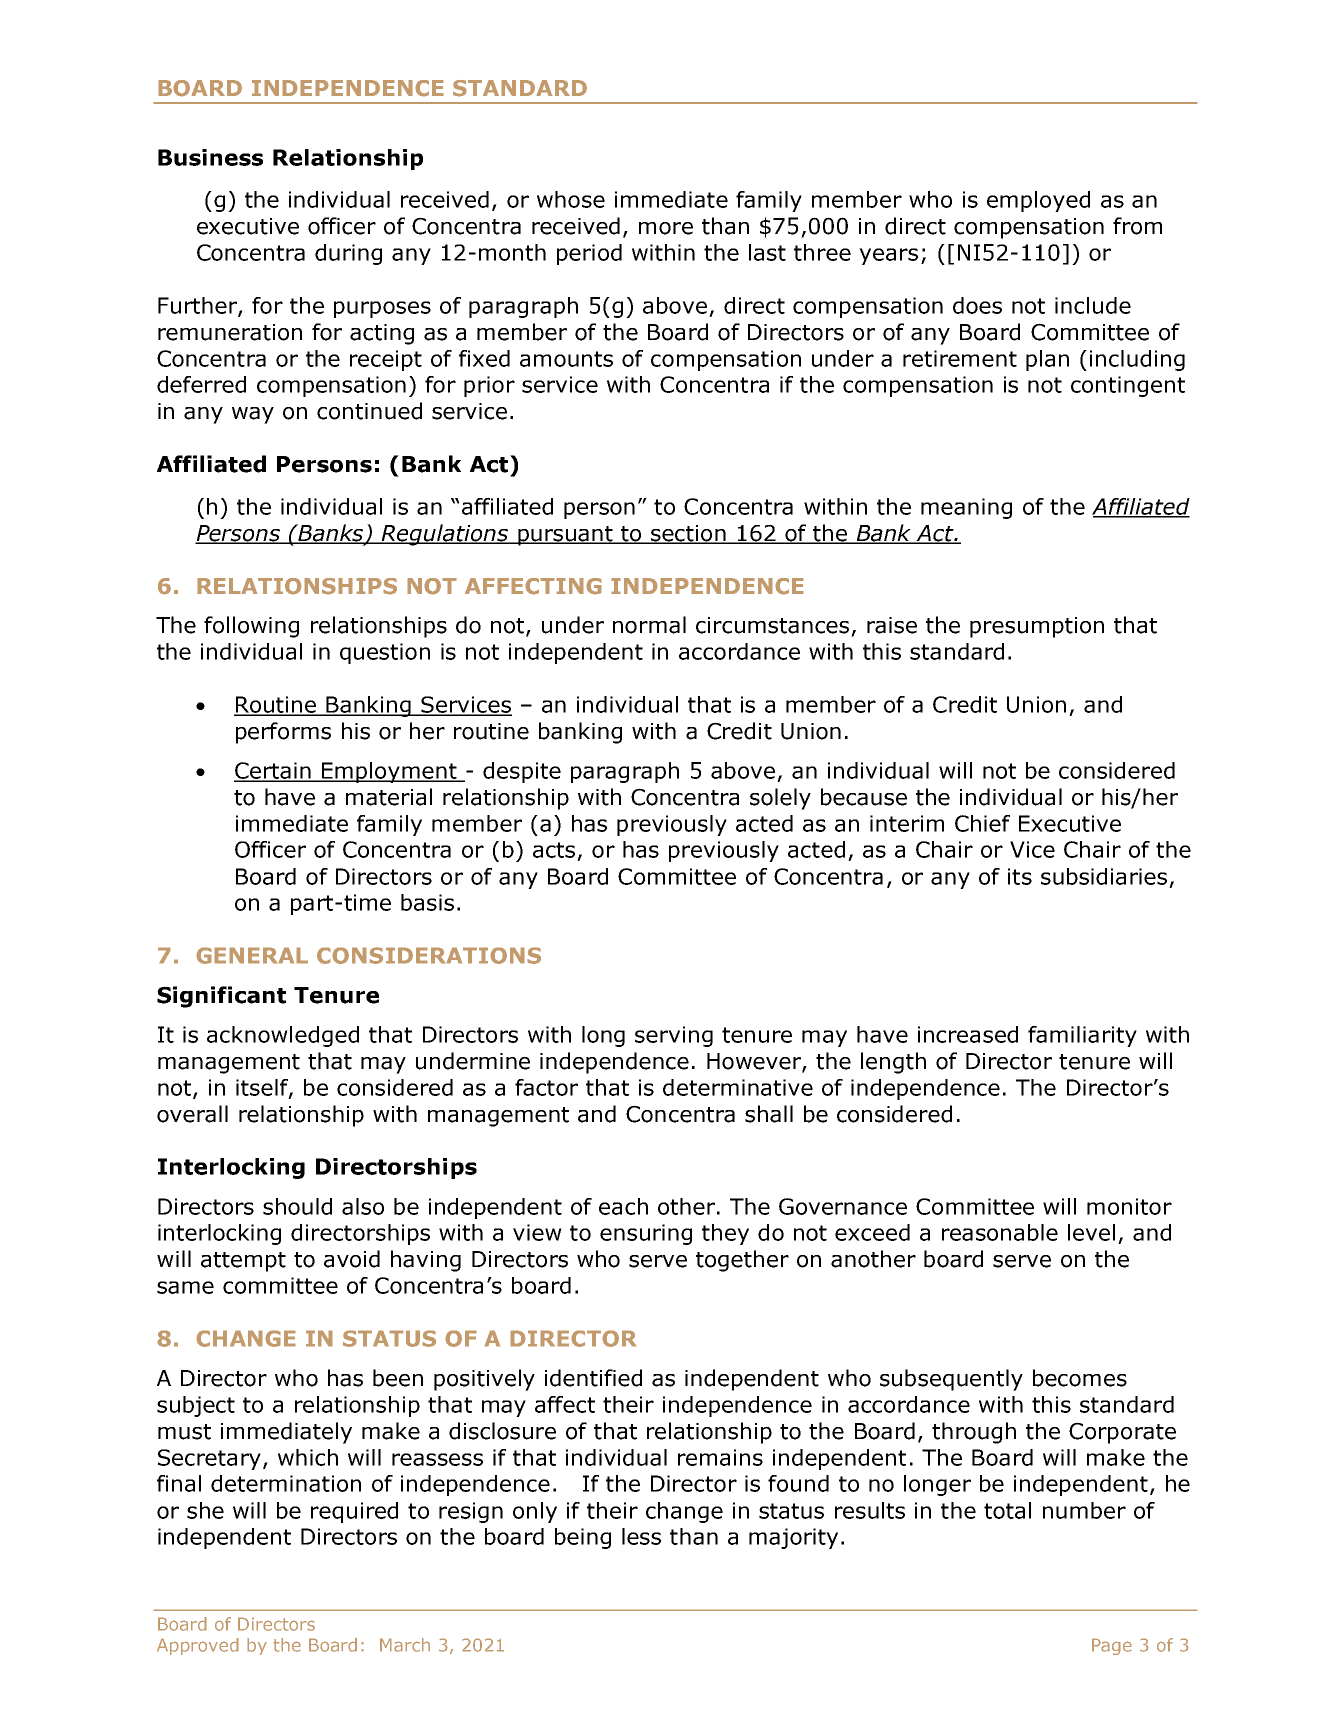 This document has width=1331, height=1723. Describe the element at coordinates (198, 1646) in the document. I see `Approved` at that location.
